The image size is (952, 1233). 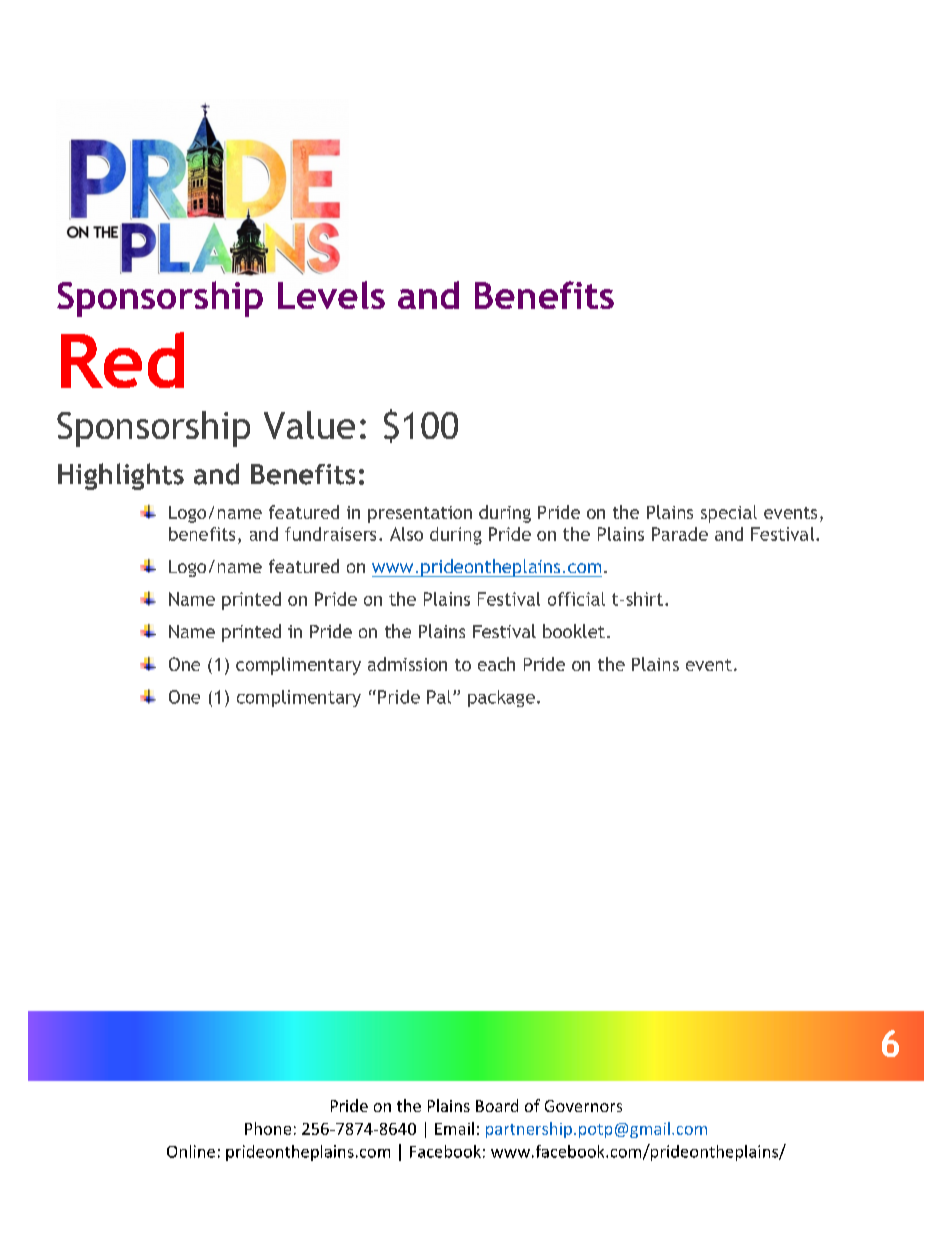 What do you see at coordinates (407, 664) in the screenshot?
I see `admission` at bounding box center [407, 664].
